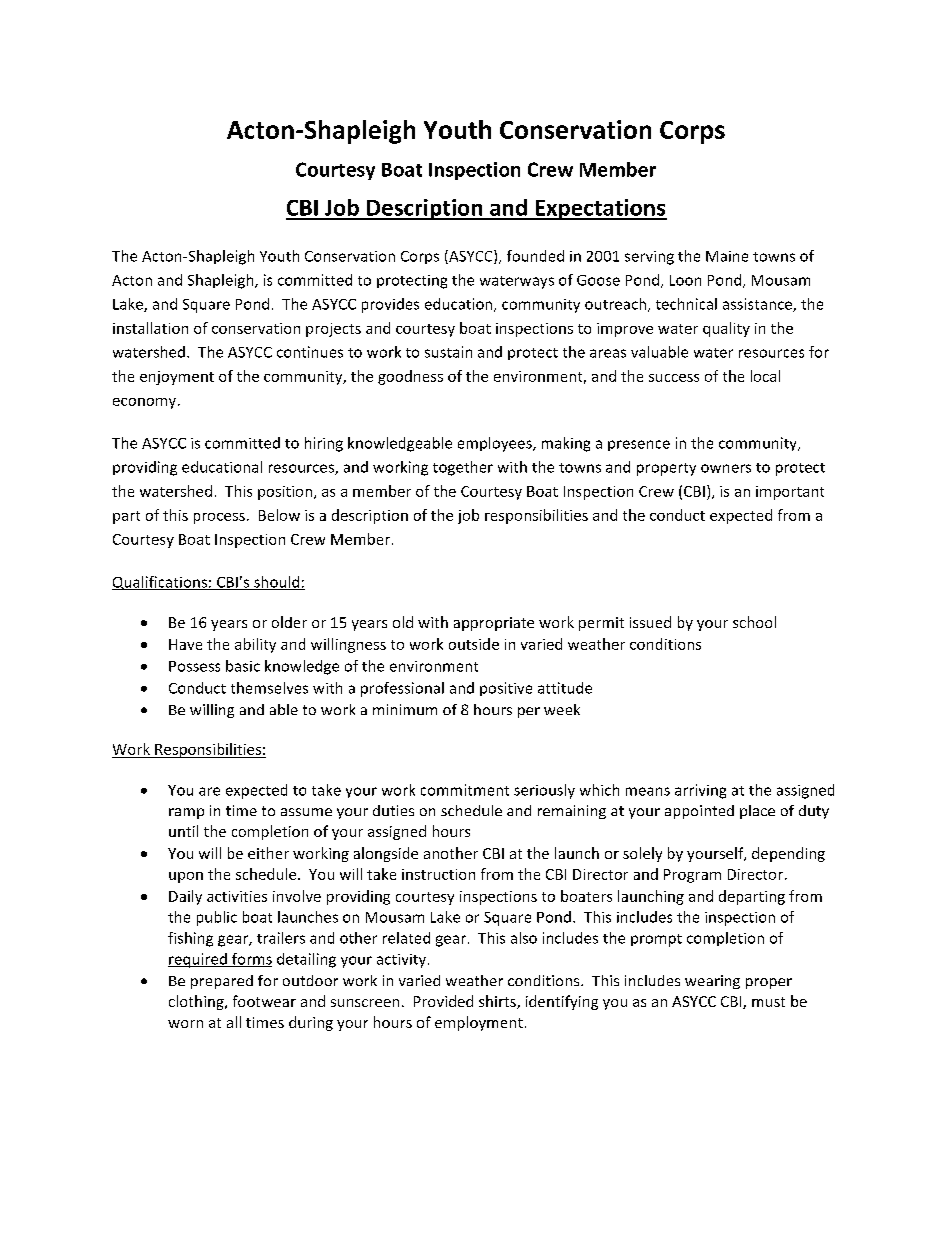 The image size is (952, 1233). What do you see at coordinates (768, 1002) in the image?
I see `must` at bounding box center [768, 1002].
